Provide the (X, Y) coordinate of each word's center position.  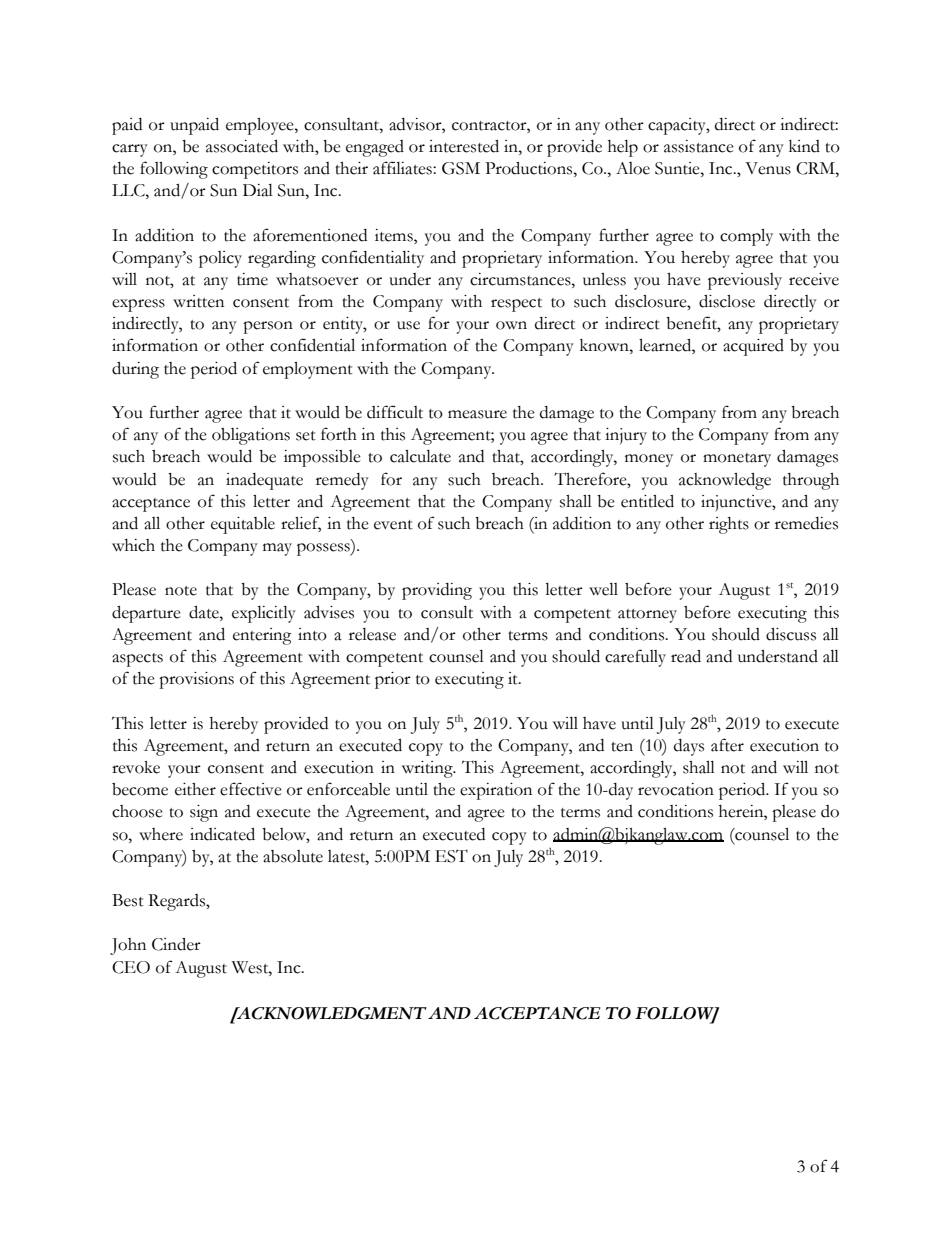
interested (464, 146)
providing (437, 591)
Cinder (176, 944)
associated (242, 146)
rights (729, 525)
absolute (293, 856)
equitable (243, 525)
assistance (699, 146)
